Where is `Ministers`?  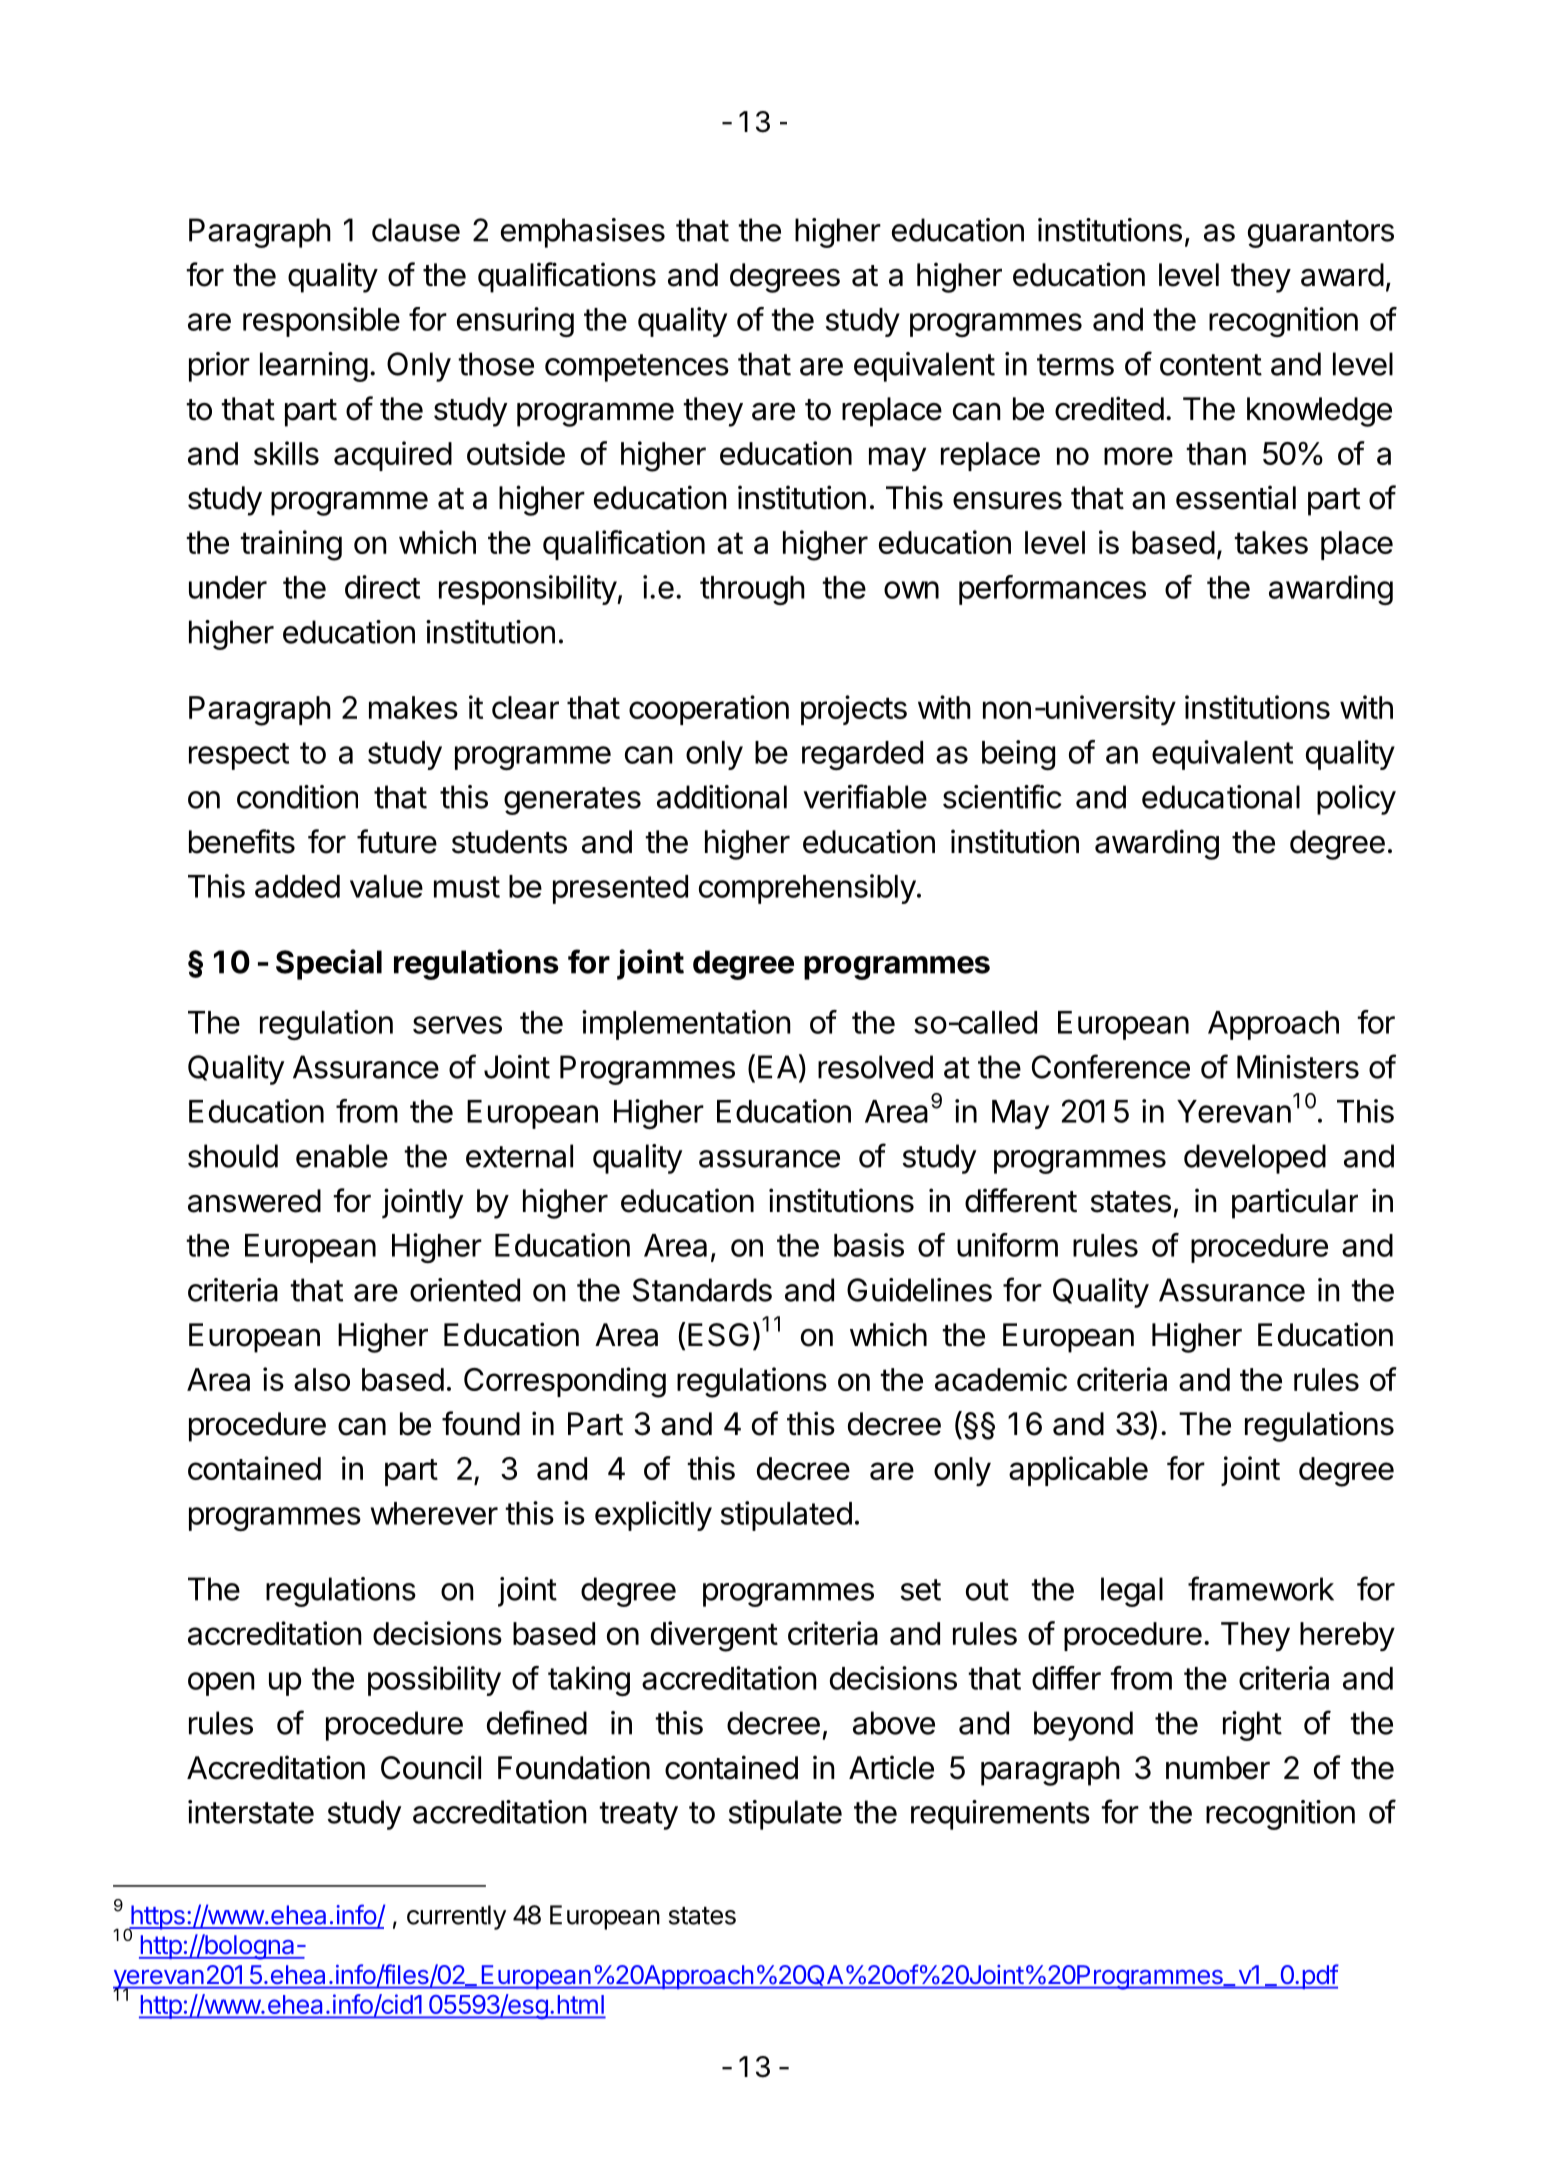
Ministers is located at coordinates (1298, 1067).
